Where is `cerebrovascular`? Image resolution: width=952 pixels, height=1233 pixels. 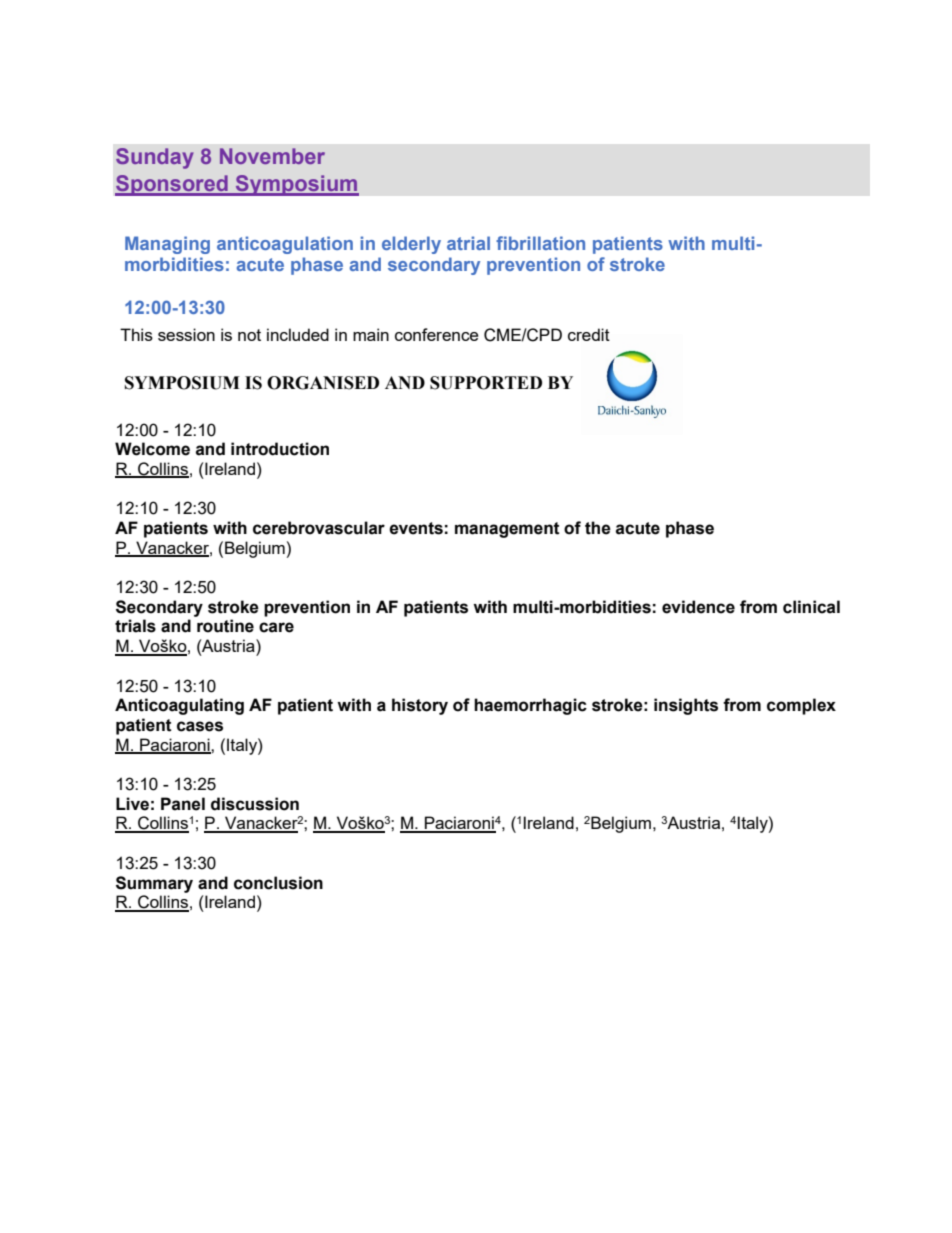 cerebrovascular is located at coordinates (319, 528).
